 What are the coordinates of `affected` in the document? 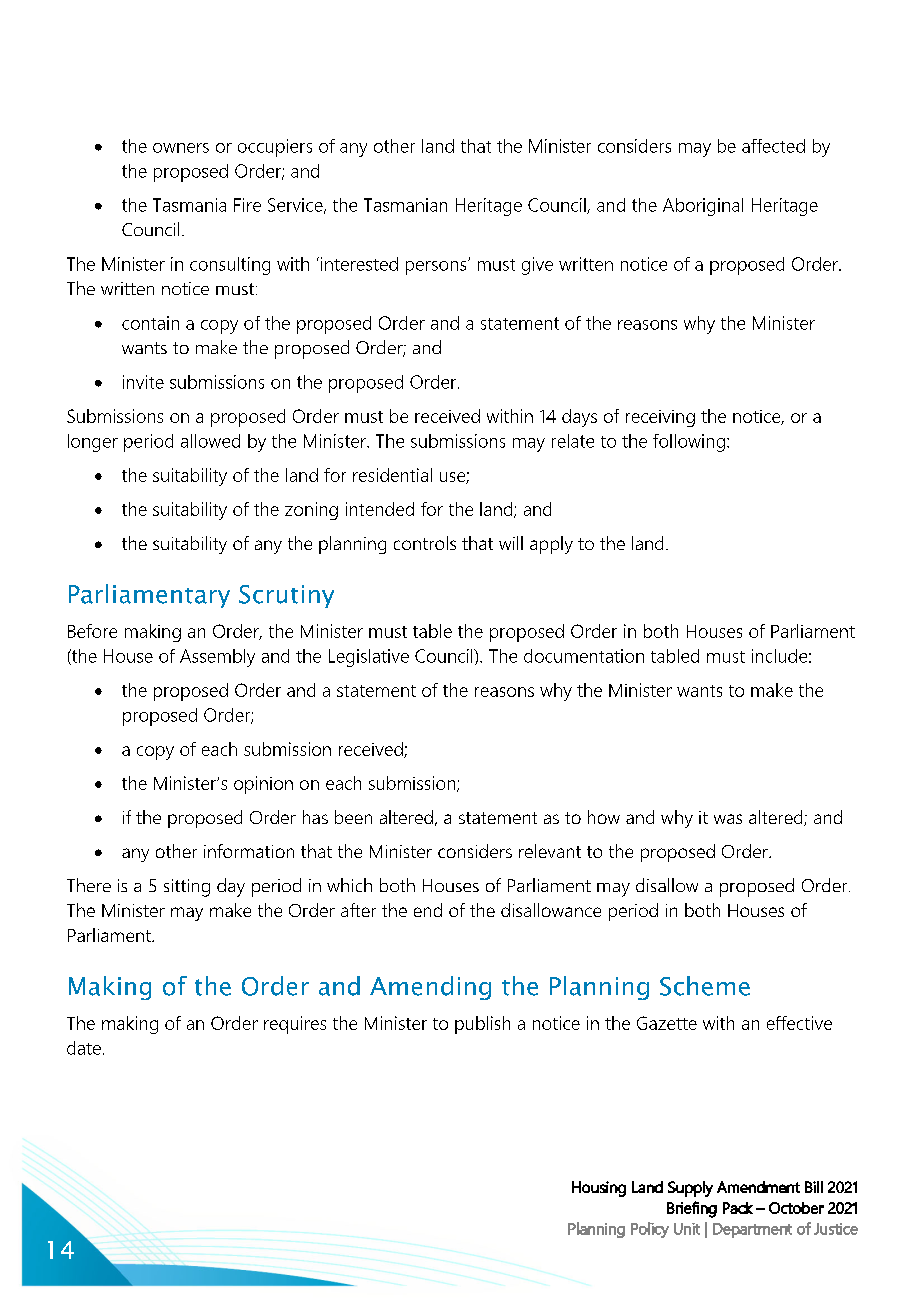 It's located at (773, 146).
